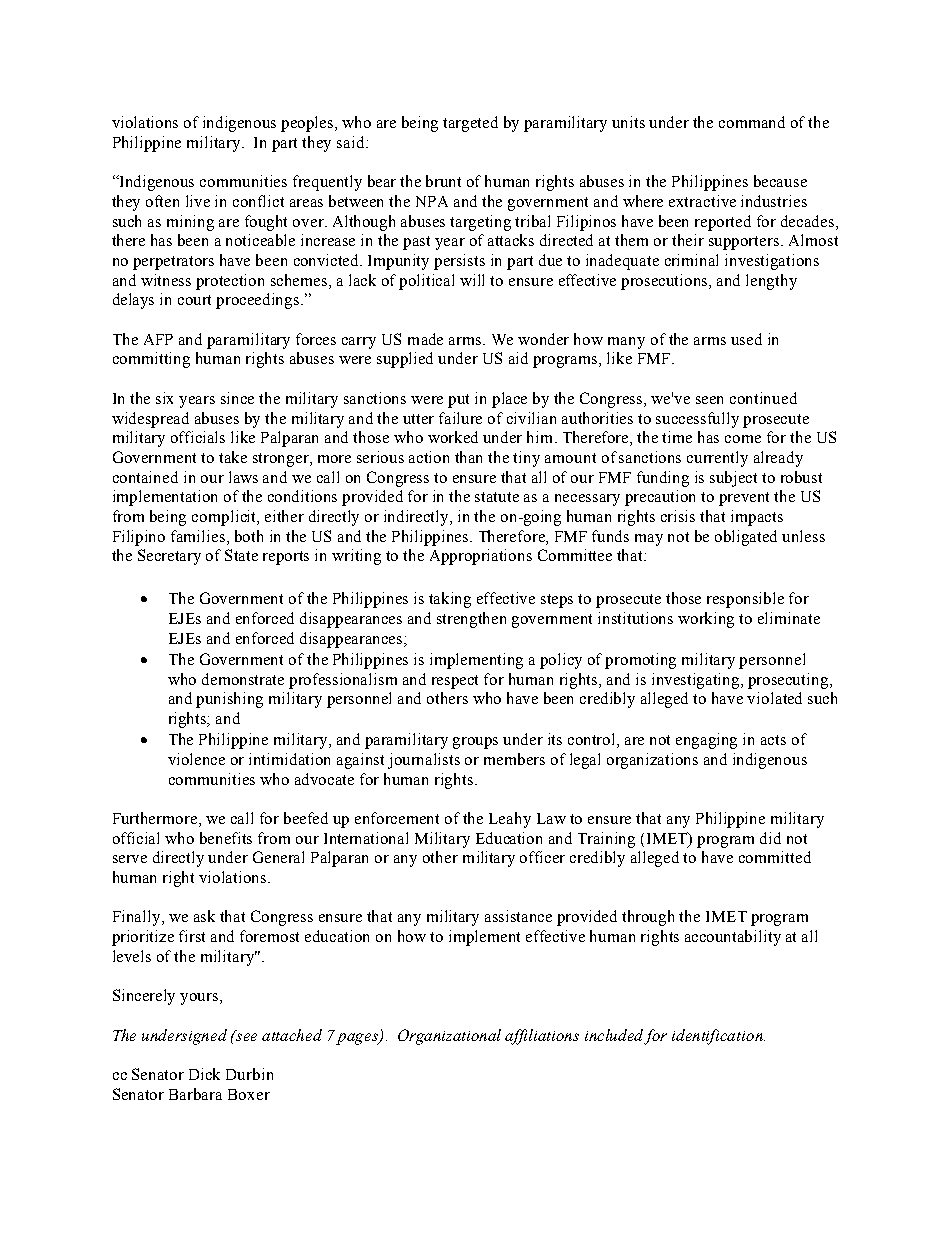 The height and width of the page is (1233, 952). What do you see at coordinates (164, 398) in the page?
I see `six` at bounding box center [164, 398].
